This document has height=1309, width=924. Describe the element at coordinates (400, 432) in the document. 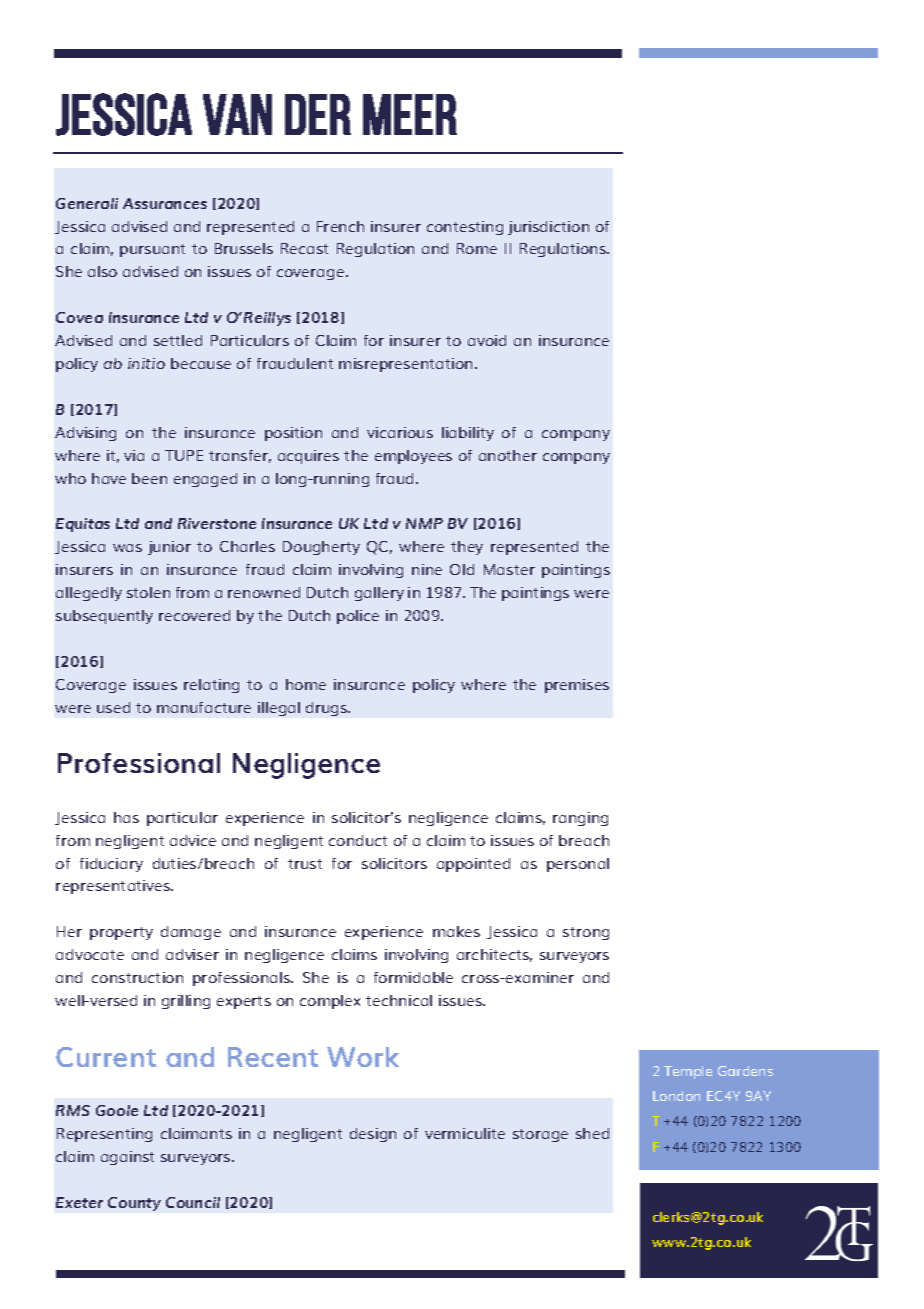

I see `vicarious` at that location.
